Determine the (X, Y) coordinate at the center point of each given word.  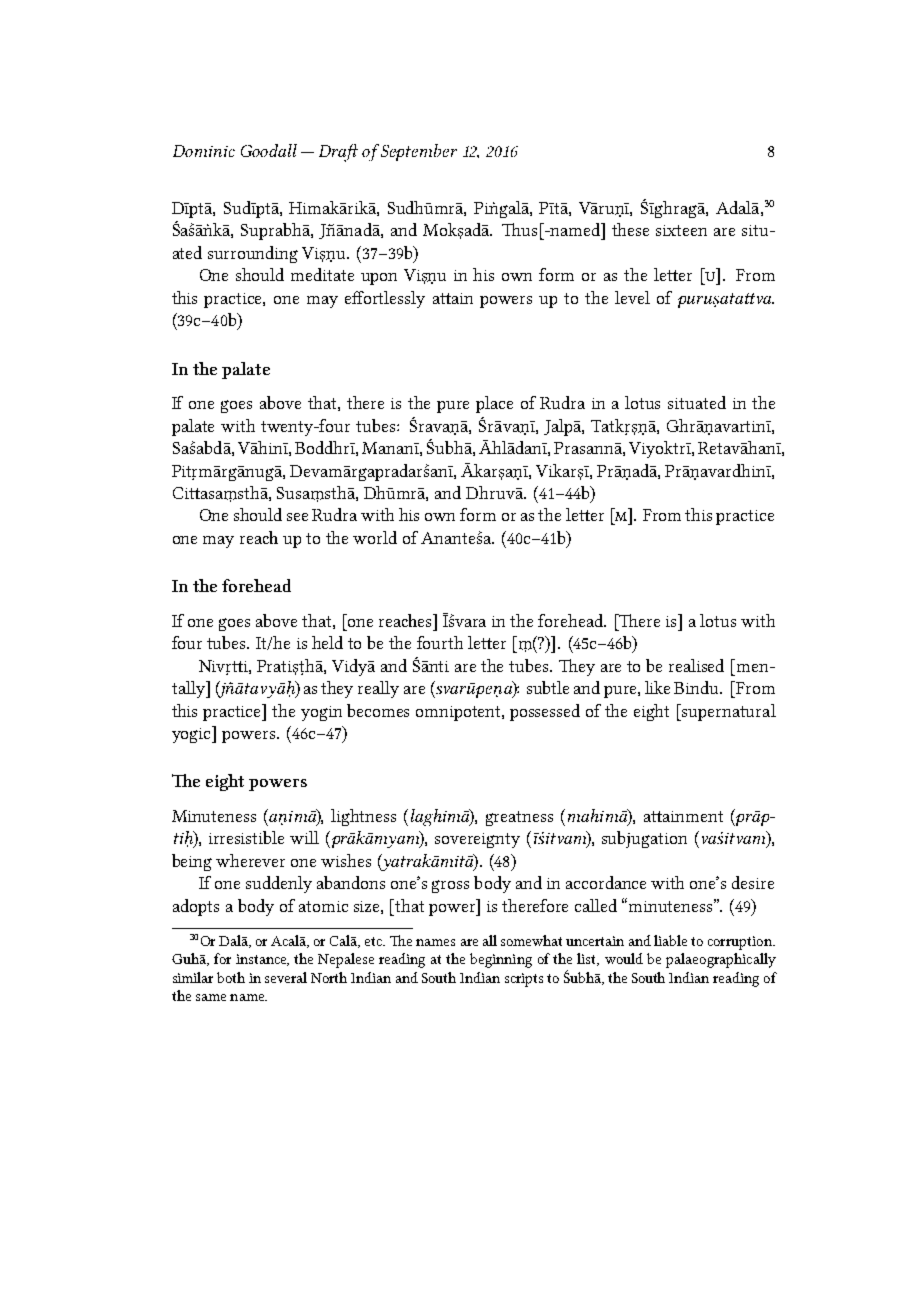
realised (696, 665)
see (297, 517)
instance (262, 960)
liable (670, 940)
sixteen (681, 230)
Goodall (269, 150)
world (375, 537)
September (419, 152)
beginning (501, 960)
